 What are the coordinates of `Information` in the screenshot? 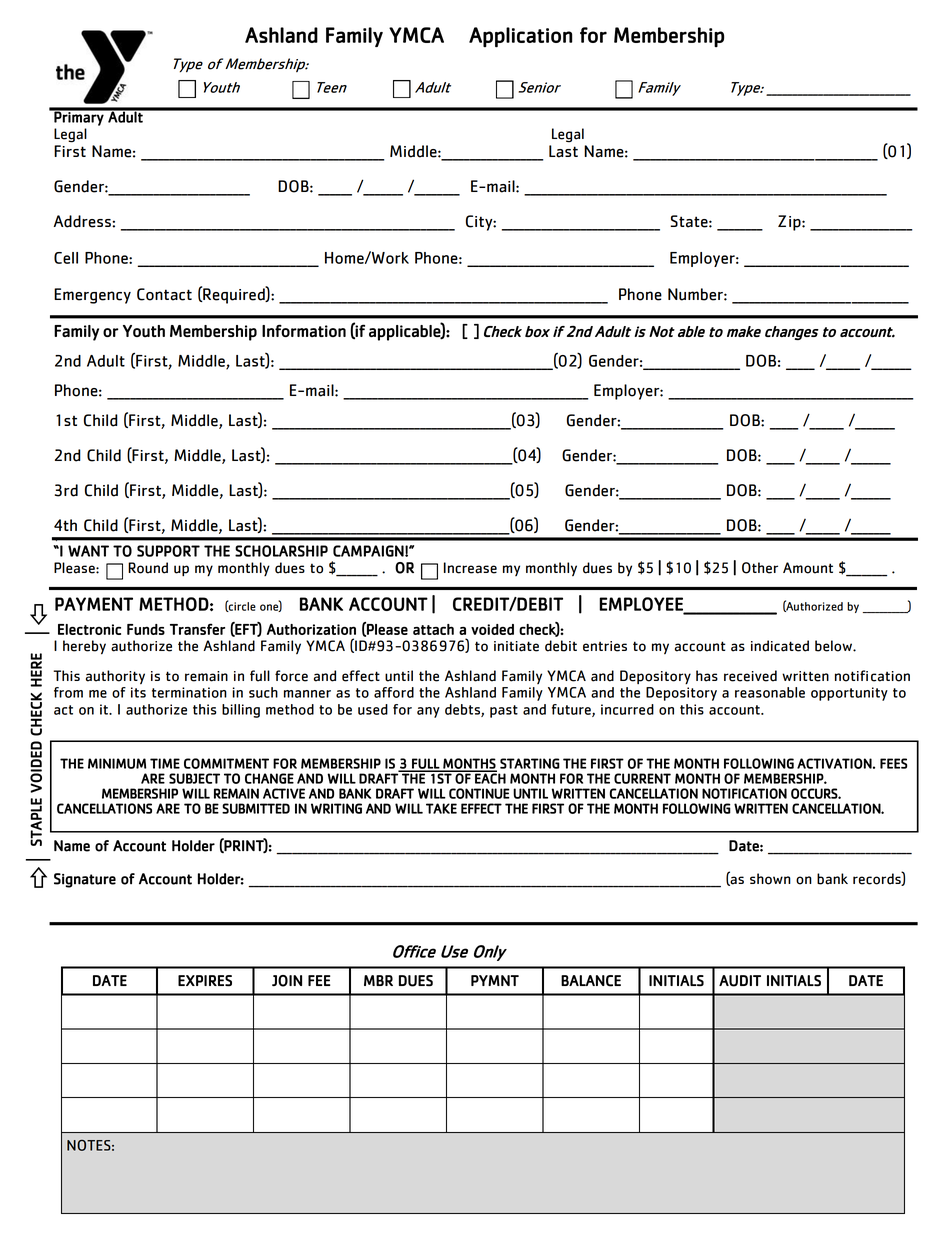 It's located at (304, 330).
